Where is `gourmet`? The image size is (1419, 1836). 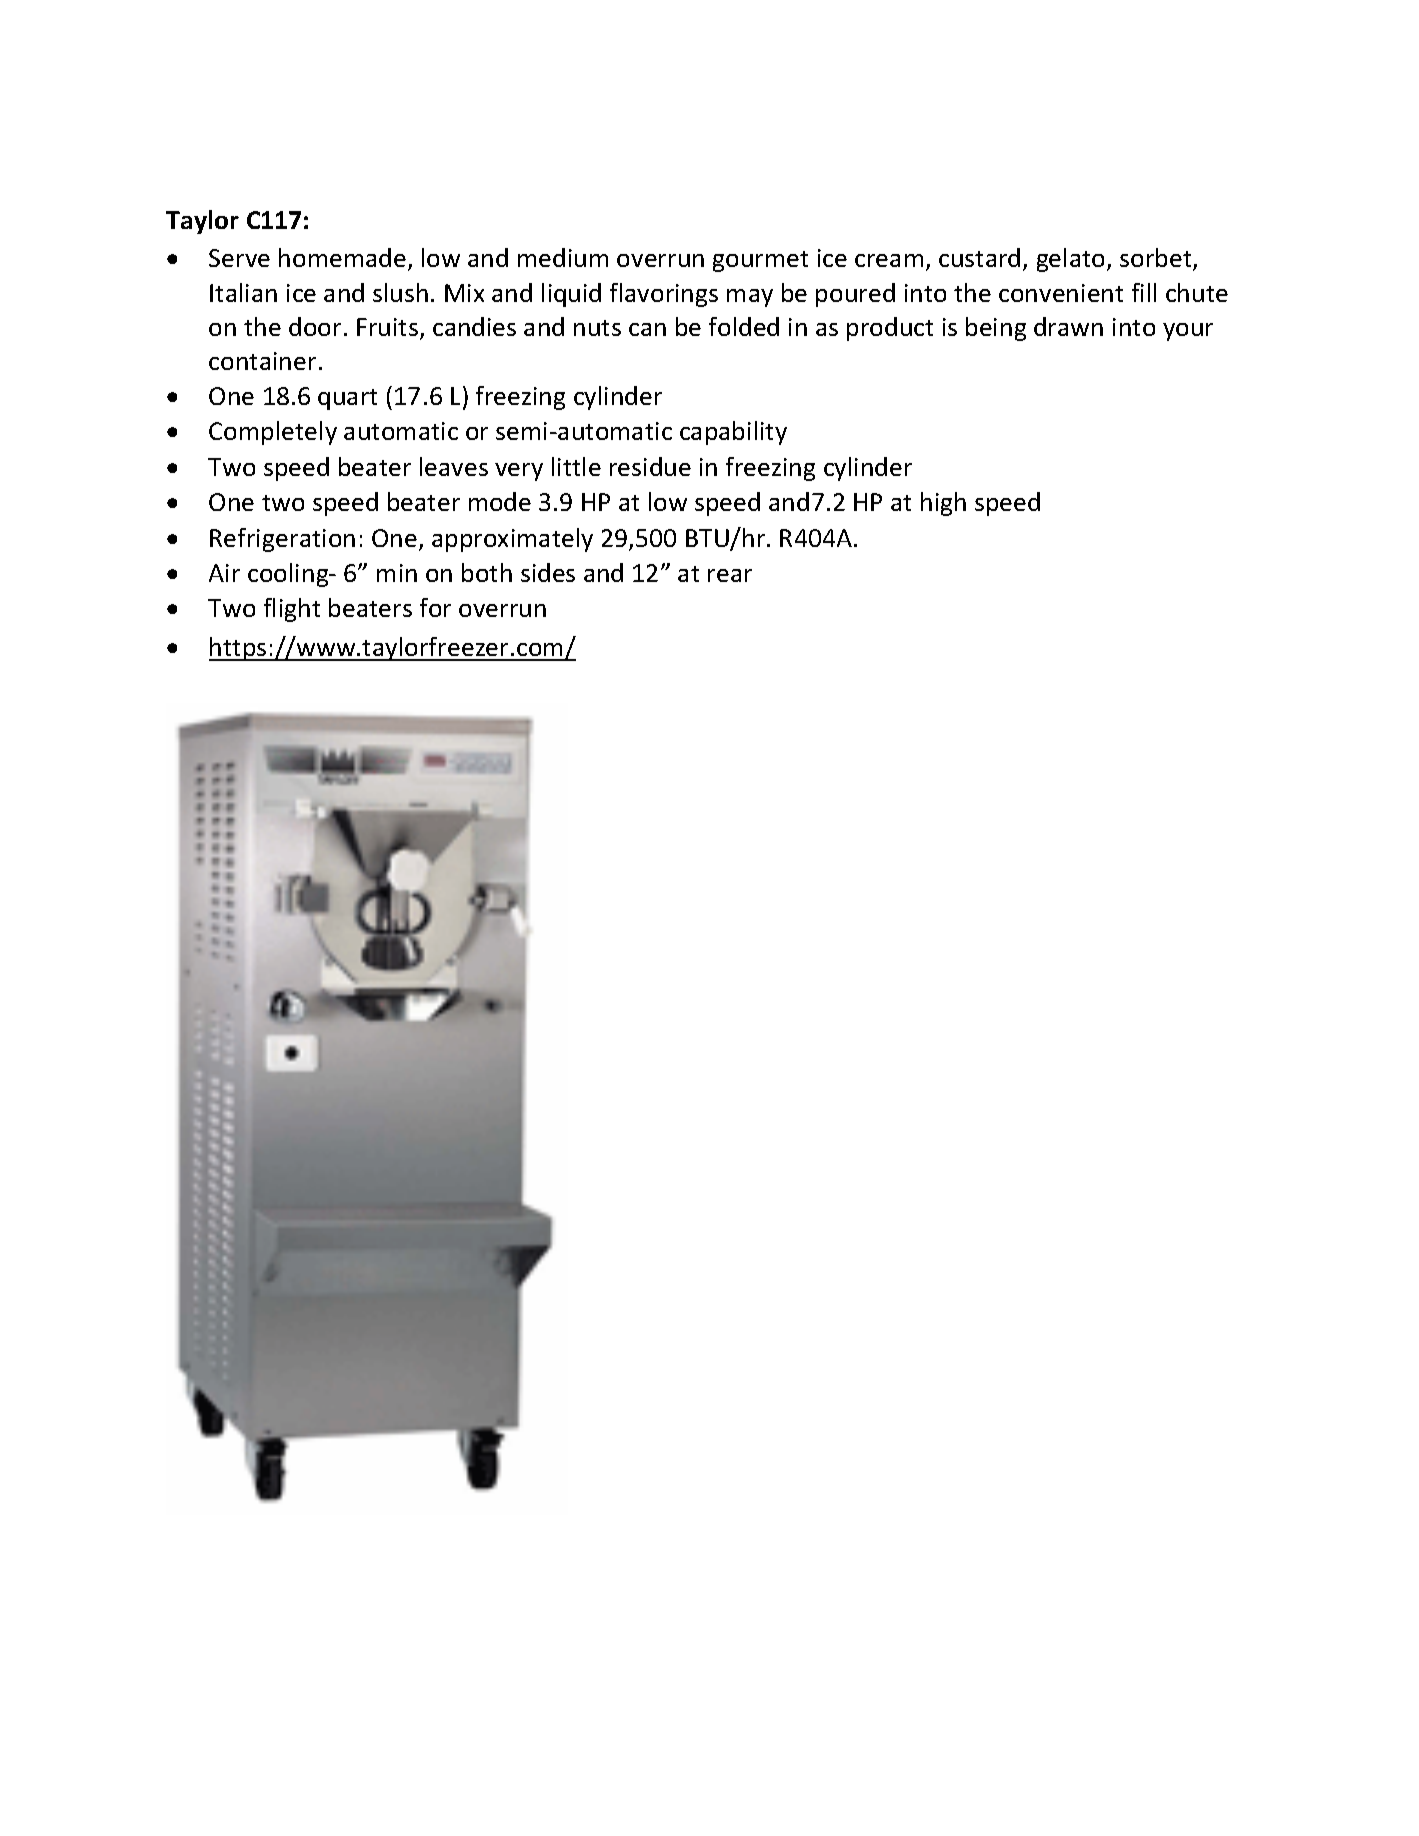
gourmet is located at coordinates (760, 261).
